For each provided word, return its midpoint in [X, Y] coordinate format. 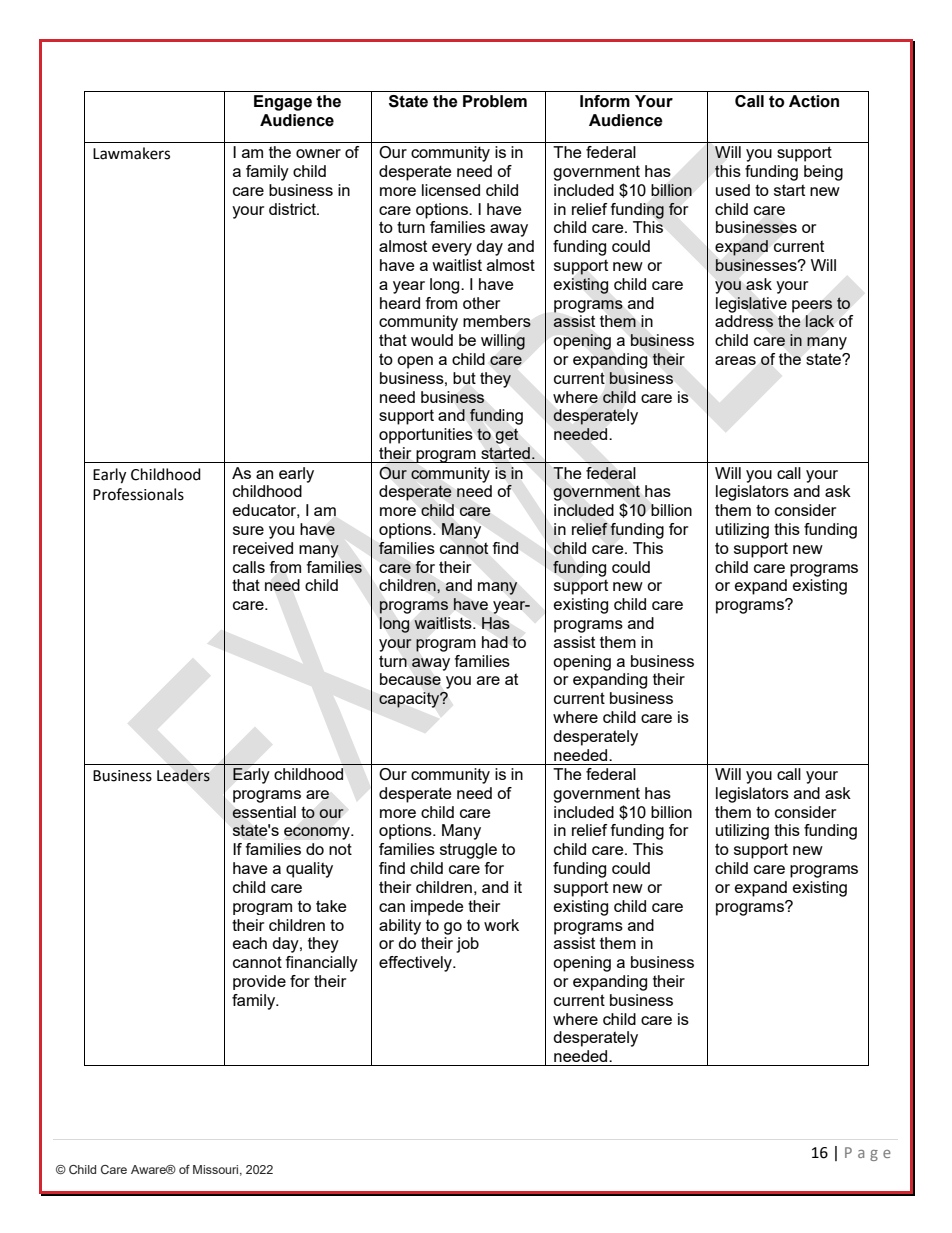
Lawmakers [131, 153]
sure [248, 530]
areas [735, 360]
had [495, 642]
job [467, 945]
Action [814, 101]
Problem [495, 101]
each [250, 943]
